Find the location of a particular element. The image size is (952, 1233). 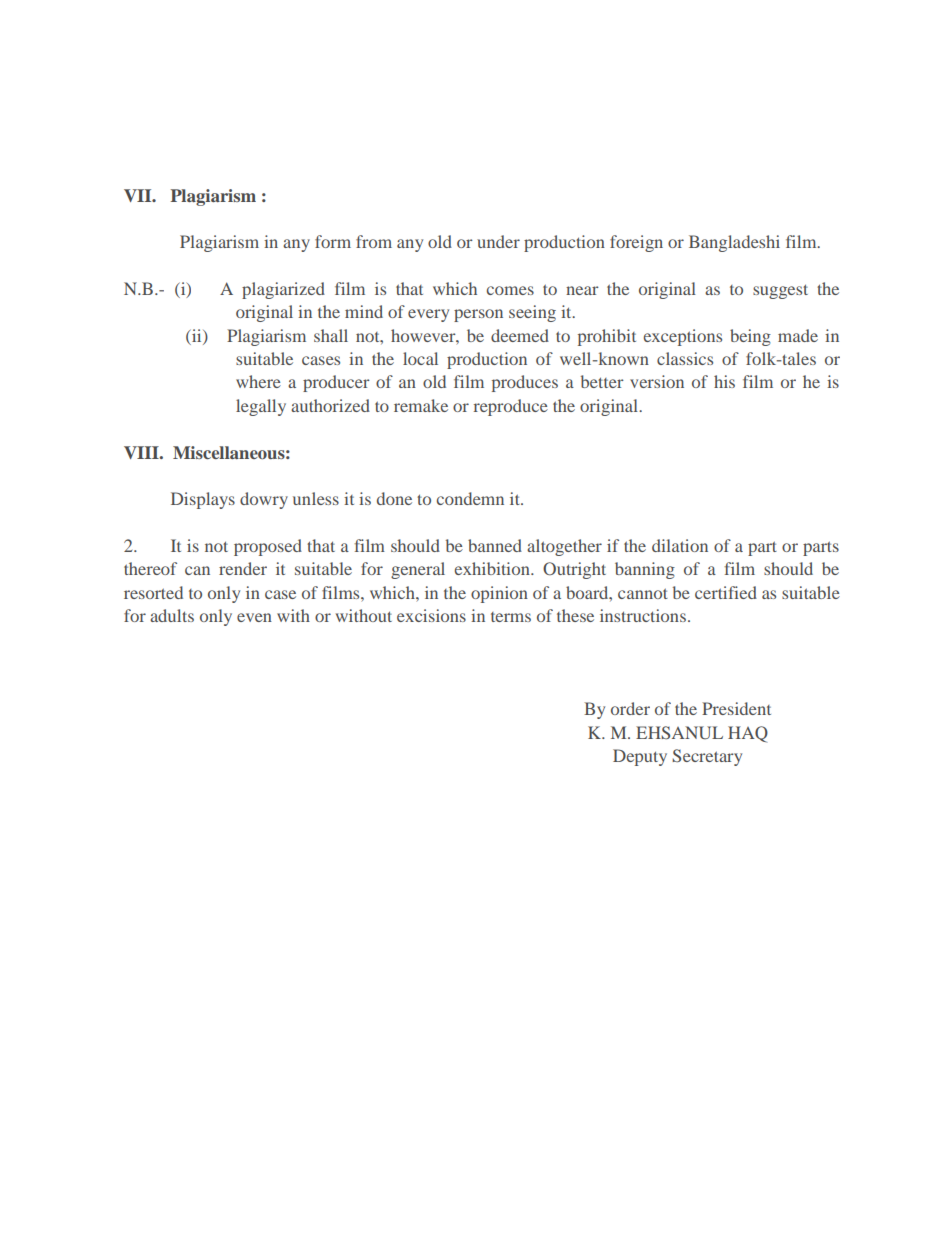

dilation is located at coordinates (680, 545).
